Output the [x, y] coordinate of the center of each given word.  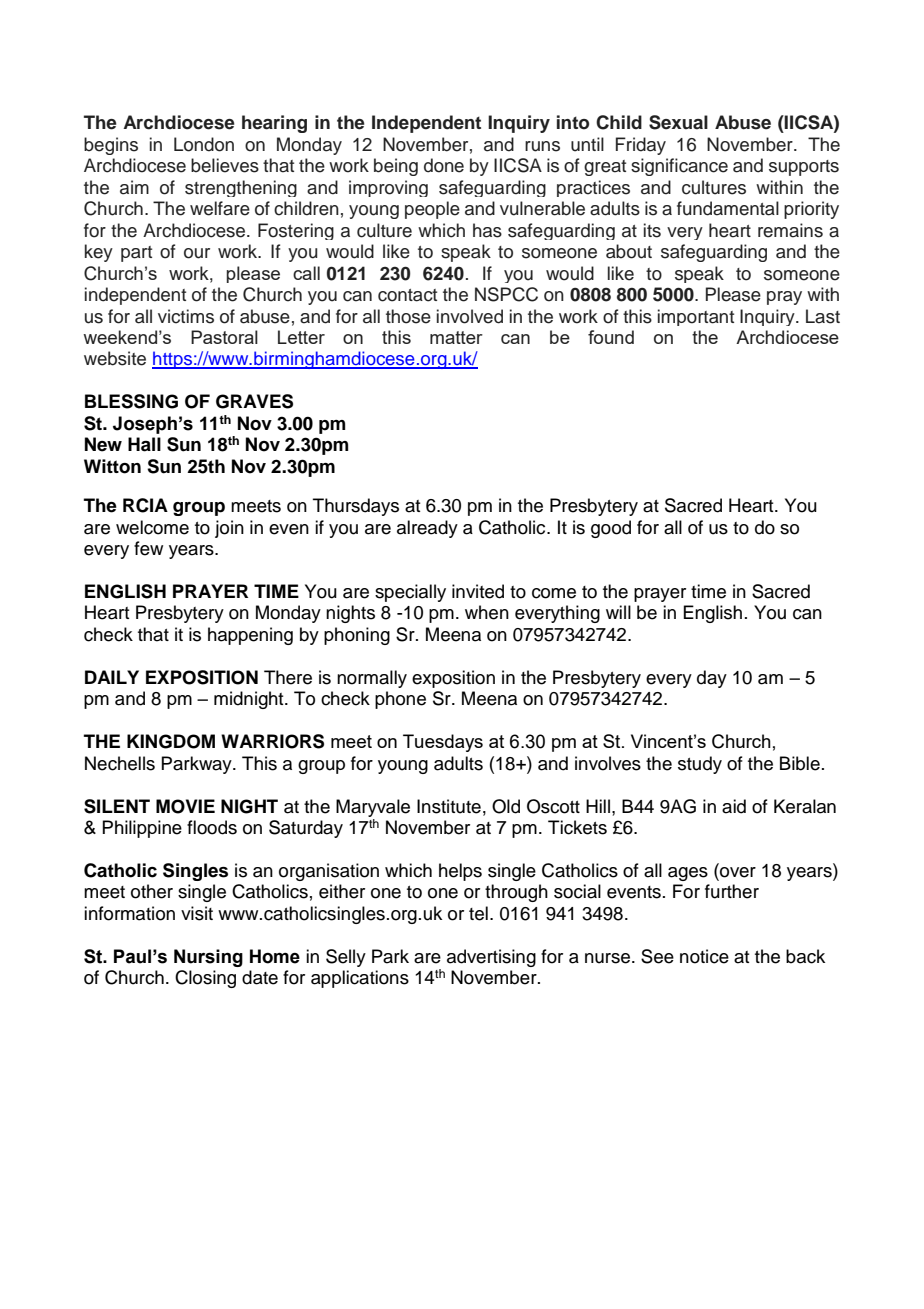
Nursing [208, 958]
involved [470, 316]
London [204, 144]
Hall [144, 444]
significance [679, 167]
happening [250, 636]
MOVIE [185, 806]
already [427, 529]
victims [186, 316]
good [611, 529]
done [444, 165]
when [487, 612]
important [696, 317]
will [618, 612]
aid [734, 806]
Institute [449, 806]
